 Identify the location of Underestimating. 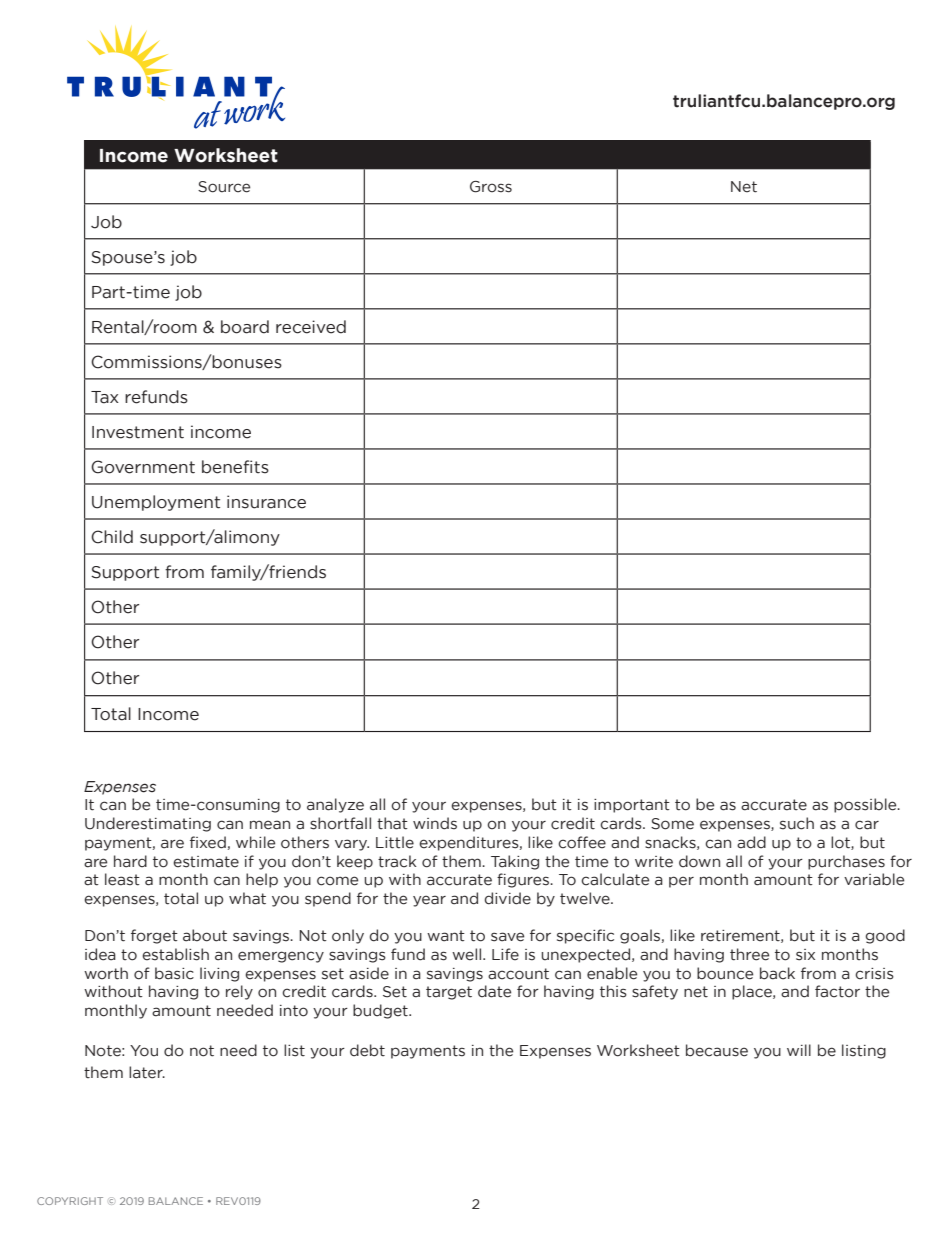
(148, 824).
